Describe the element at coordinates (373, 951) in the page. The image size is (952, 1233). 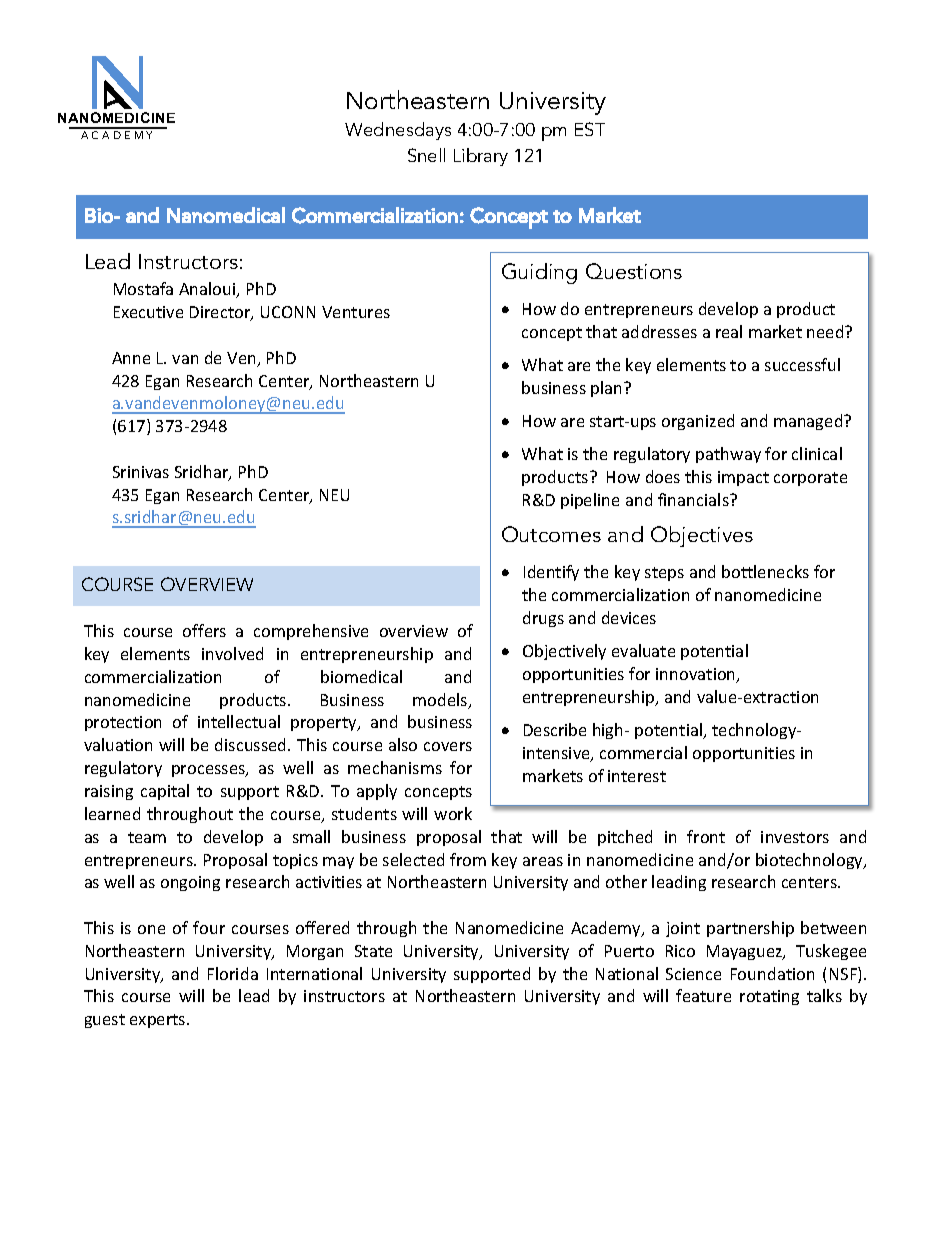
I see `State` at that location.
